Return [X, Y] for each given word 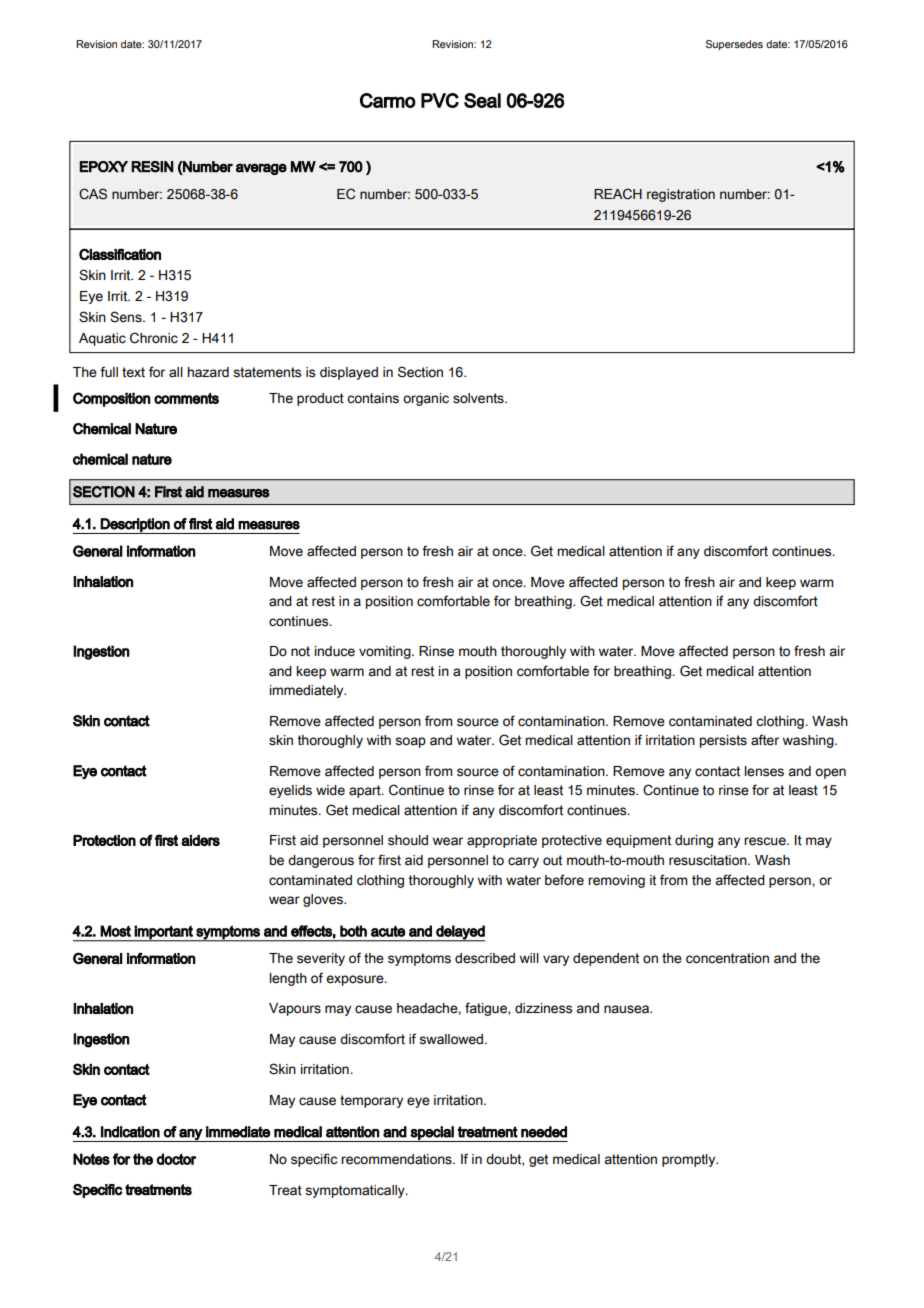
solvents [479, 398]
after [765, 740]
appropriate [502, 841]
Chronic [154, 338]
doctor [177, 1159]
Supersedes [734, 45]
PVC [440, 100]
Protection [104, 840]
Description [135, 526]
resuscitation [709, 860]
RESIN [152, 167]
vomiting [386, 652]
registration [681, 195]
